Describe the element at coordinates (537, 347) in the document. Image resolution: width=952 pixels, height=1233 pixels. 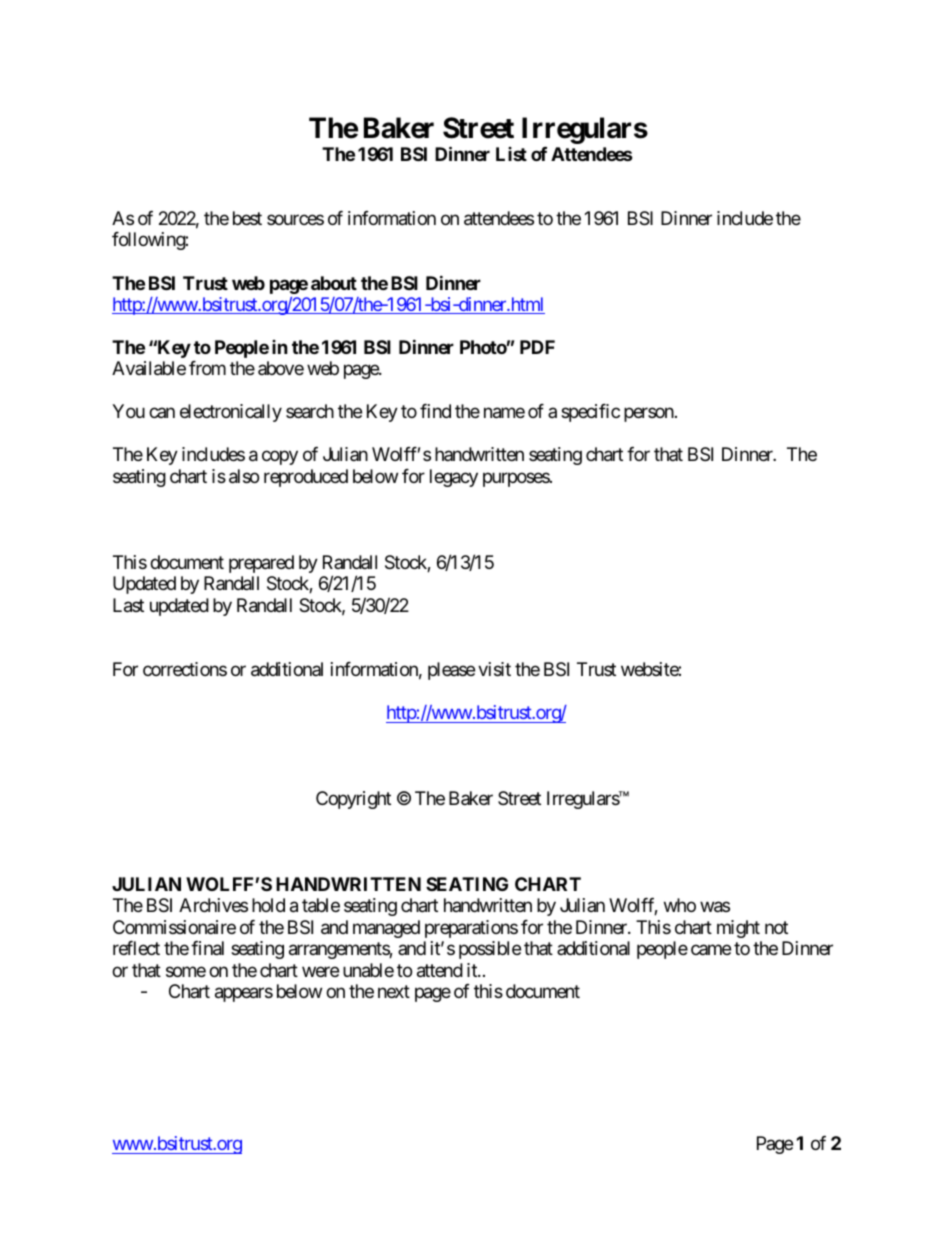
I see `PDF` at that location.
